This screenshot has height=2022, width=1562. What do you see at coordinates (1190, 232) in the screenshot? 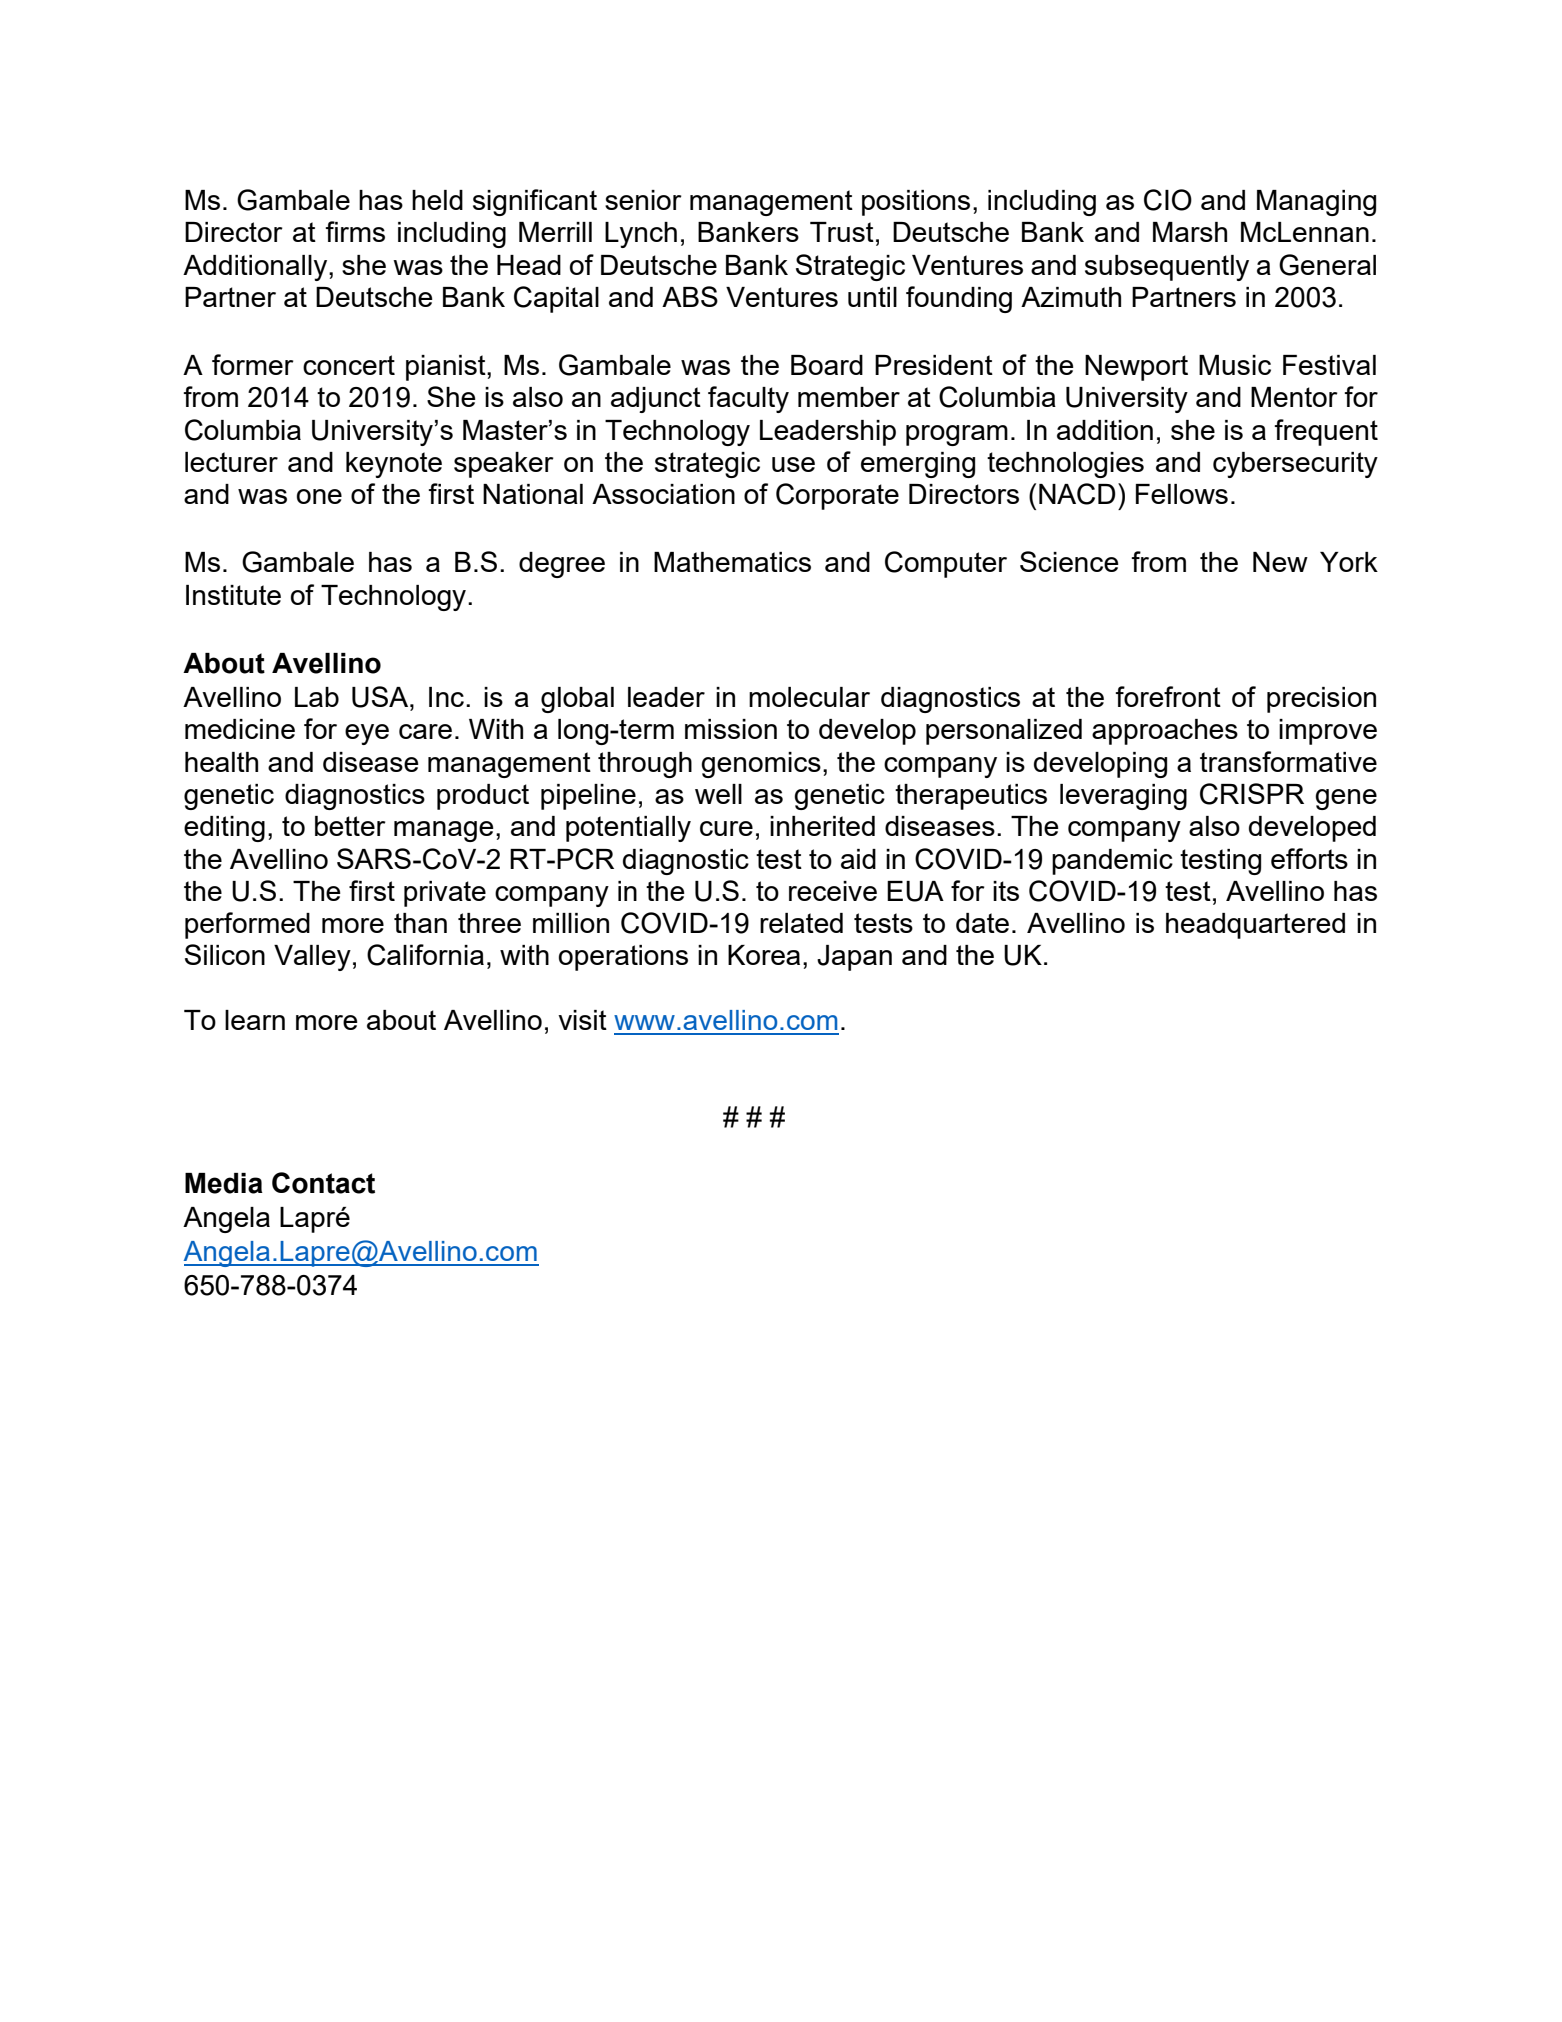
I see `Marsh` at bounding box center [1190, 232].
